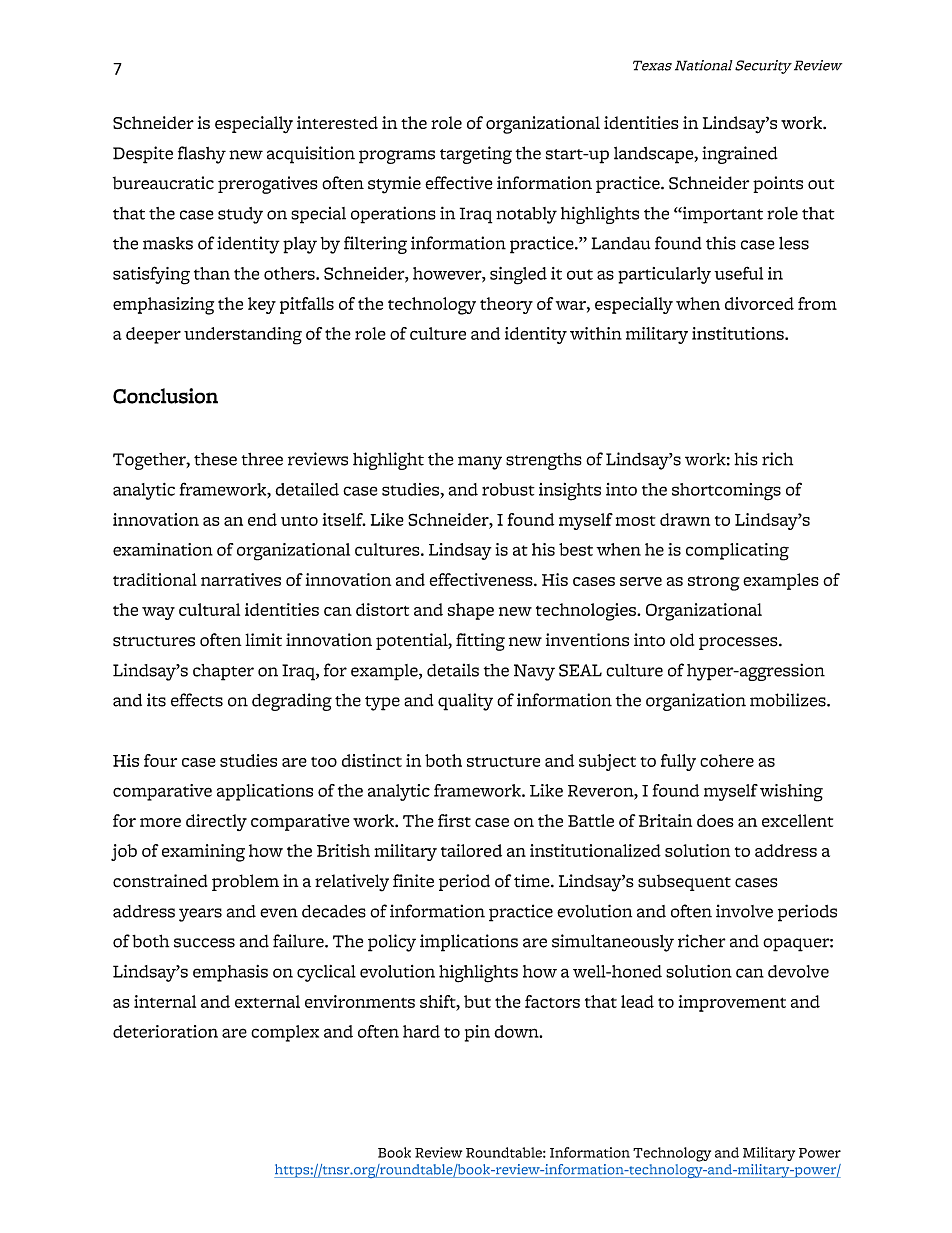 Image resolution: width=952 pixels, height=1233 pixels. I want to click on directly, so click(216, 822).
